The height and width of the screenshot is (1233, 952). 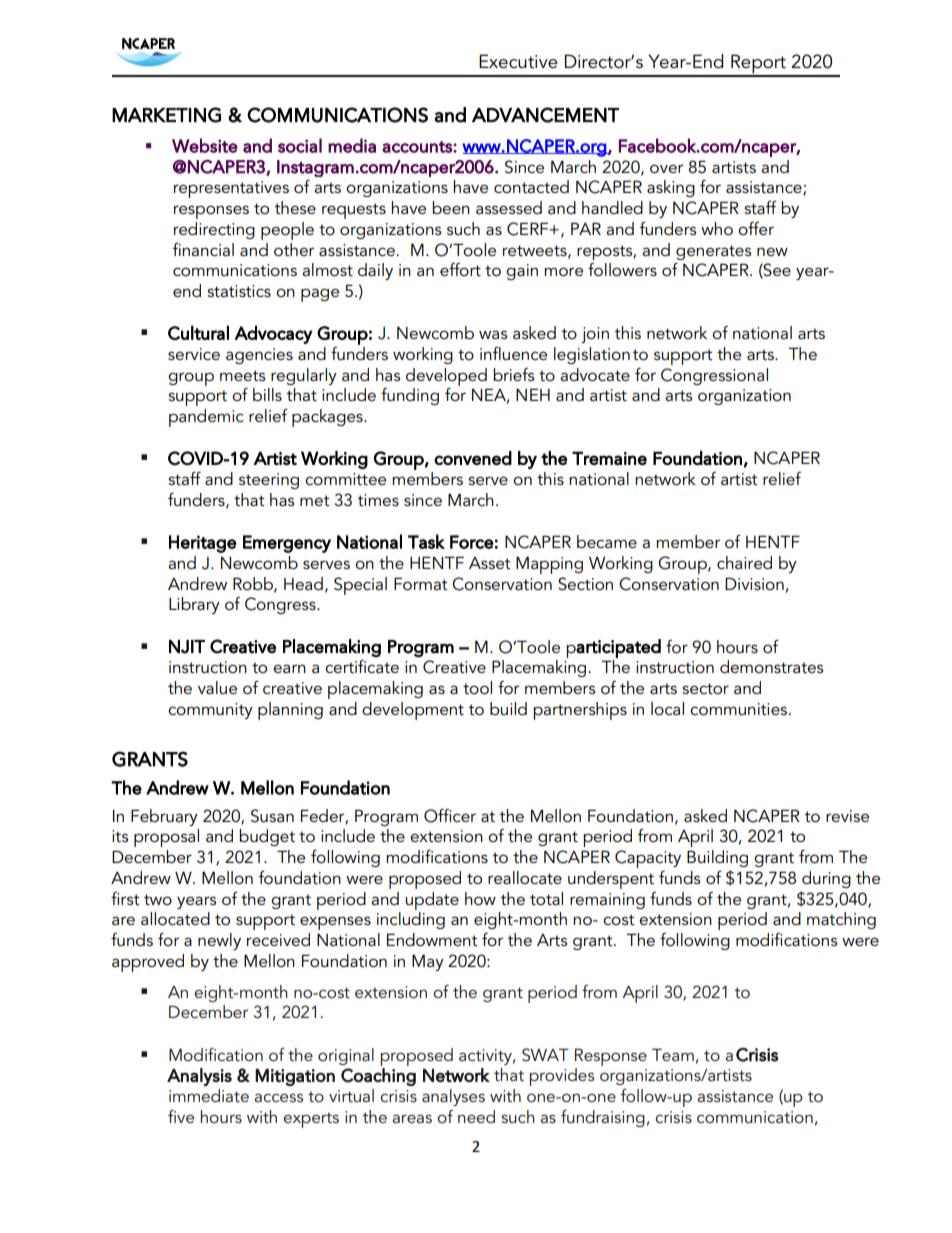 What do you see at coordinates (175, 919) in the screenshot?
I see `allocated` at bounding box center [175, 919].
